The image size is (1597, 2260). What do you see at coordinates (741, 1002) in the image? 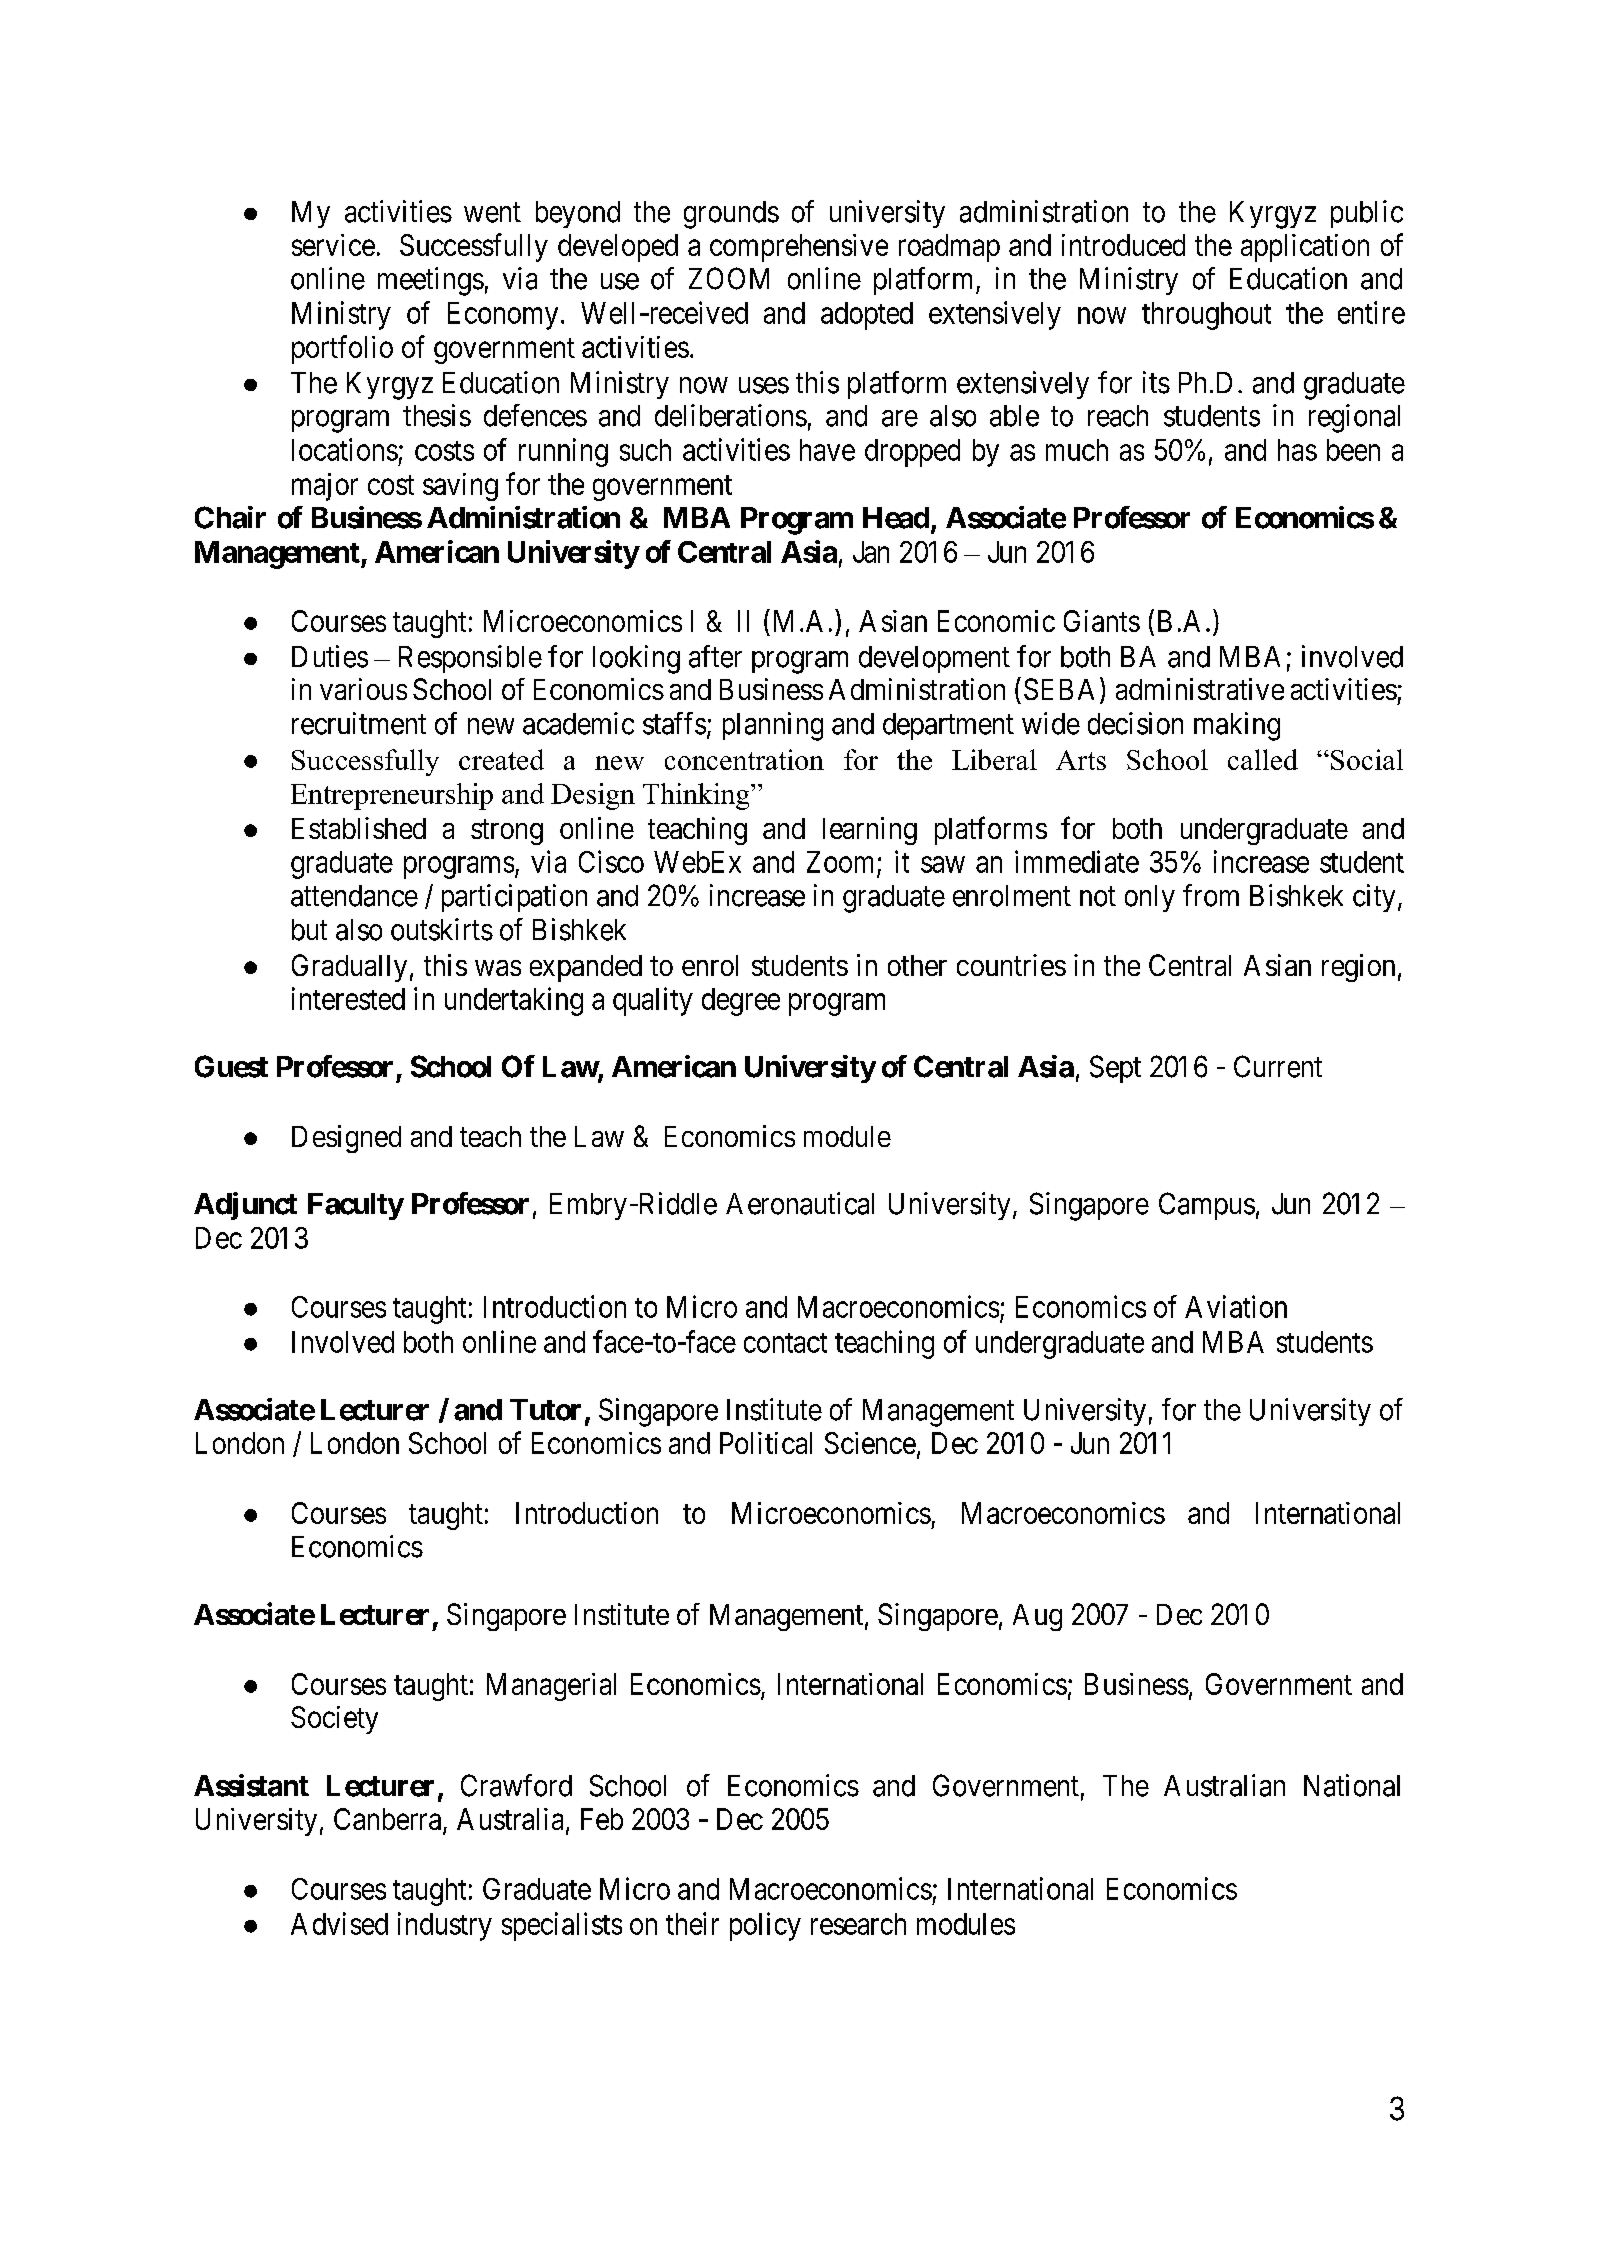
I see `degree` at bounding box center [741, 1002].
